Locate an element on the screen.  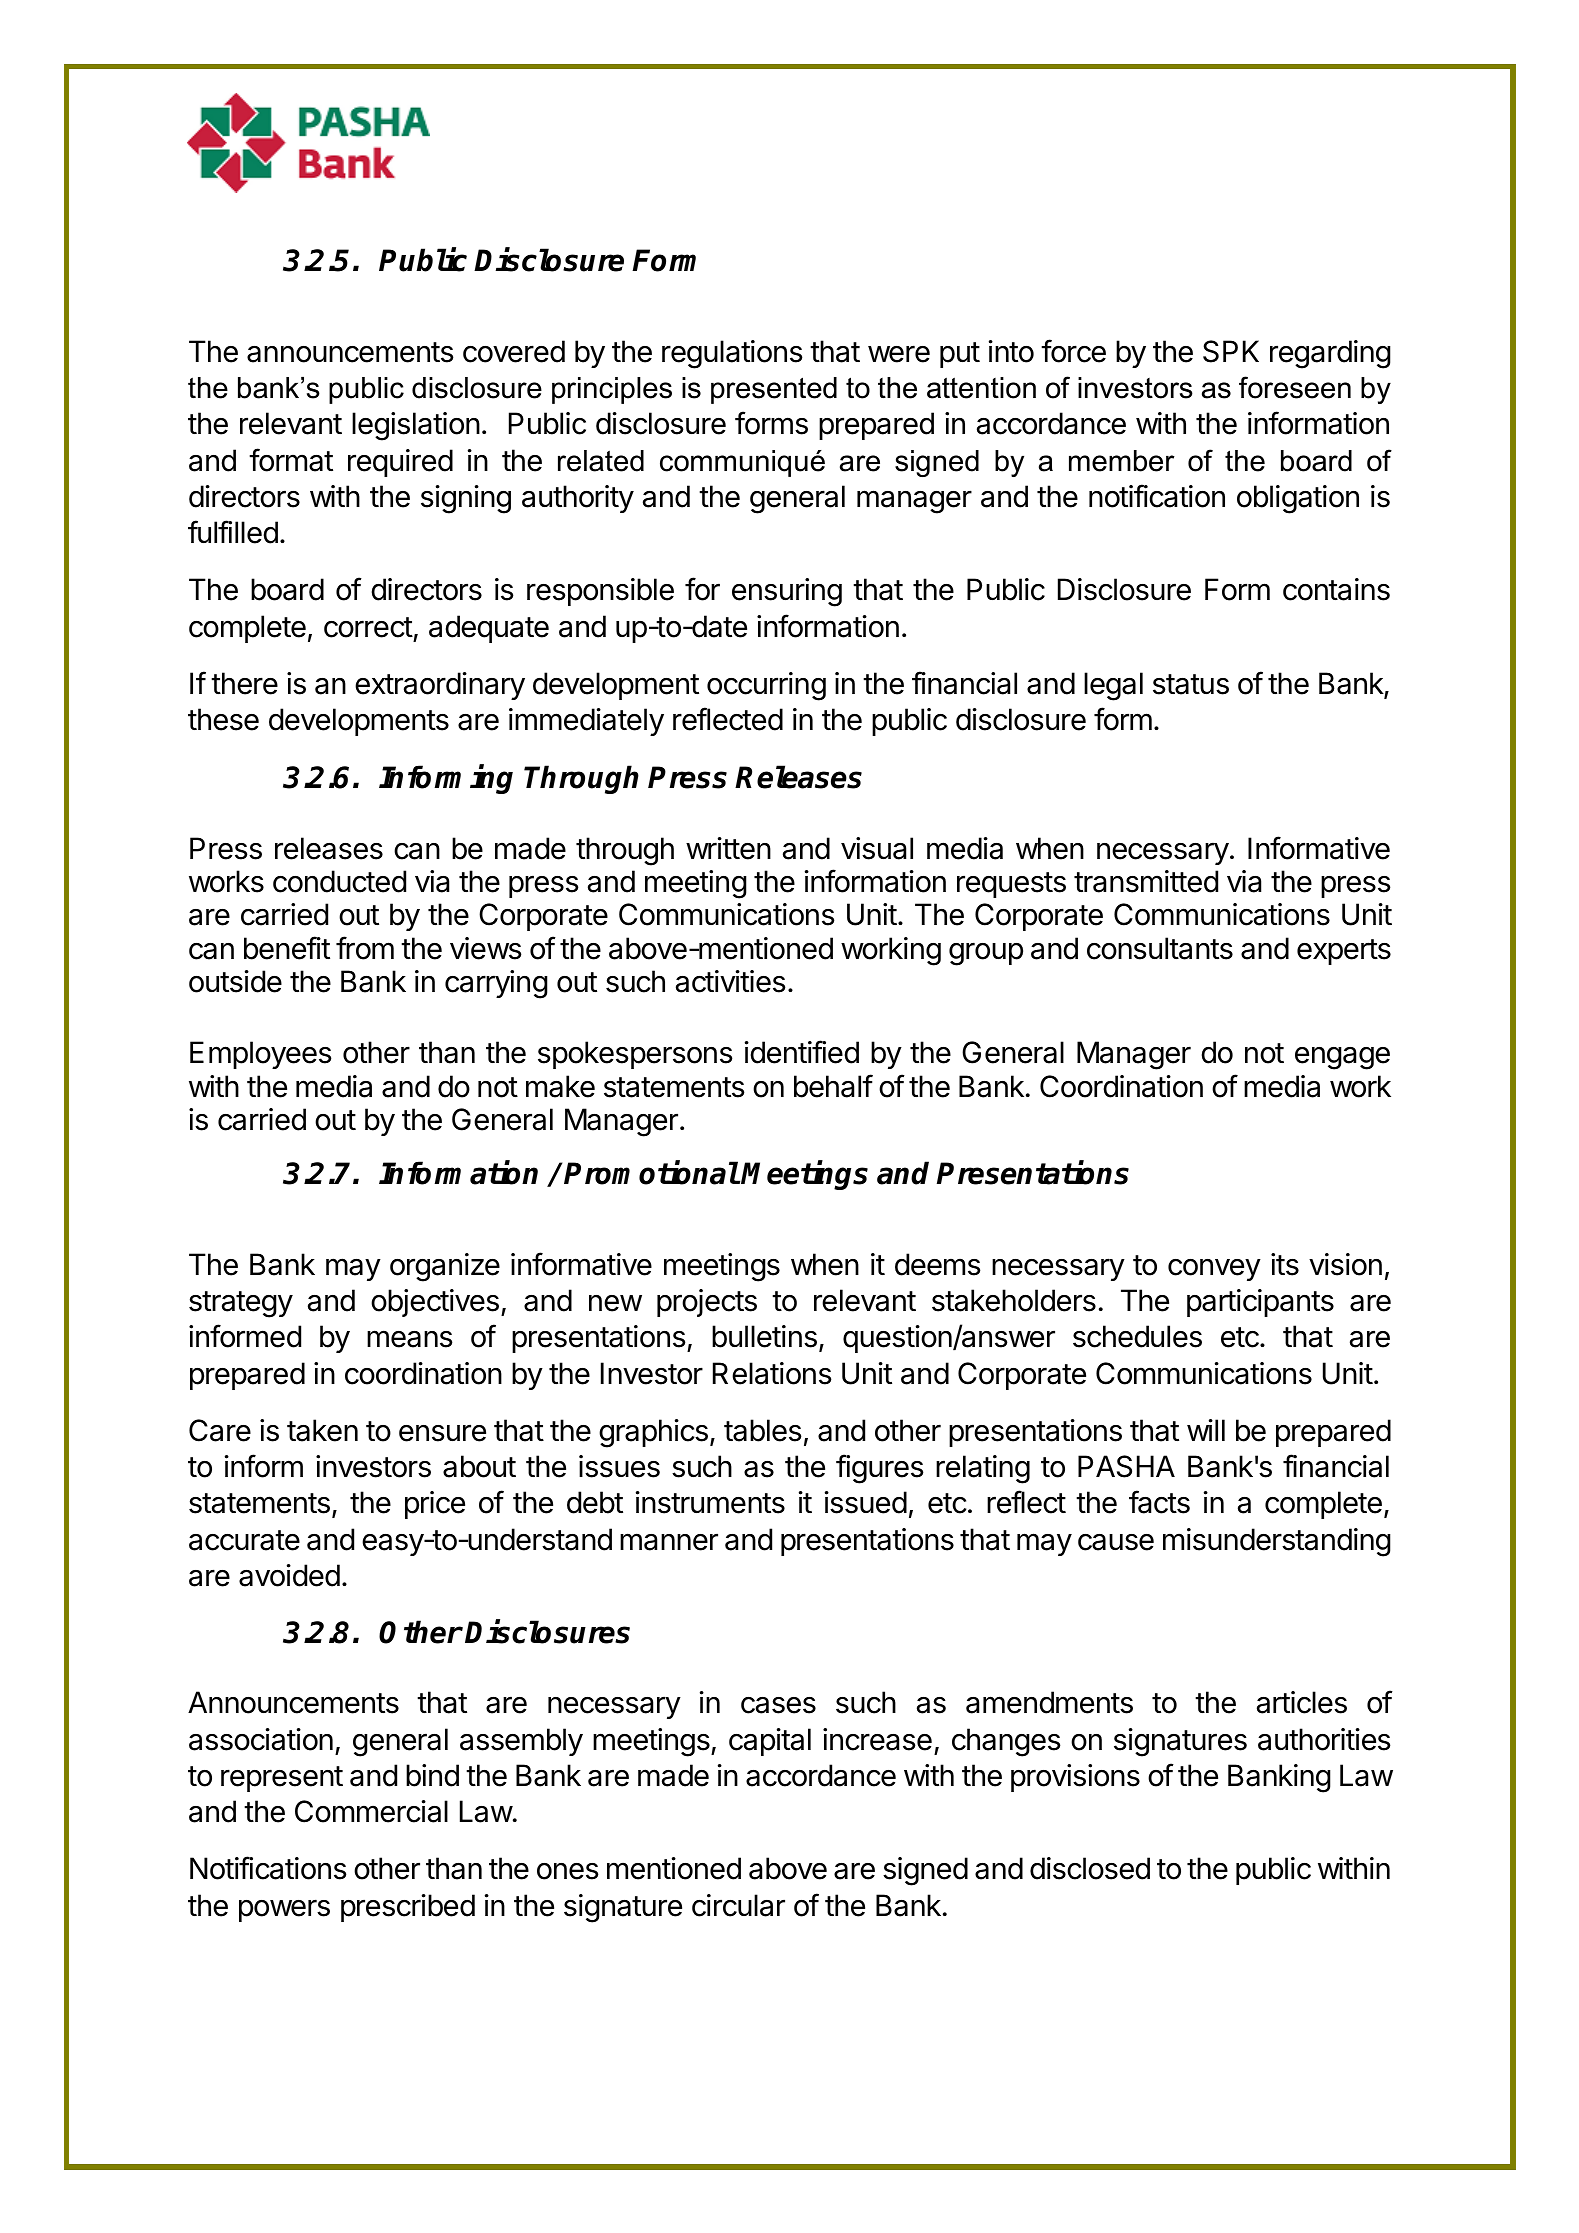
Commercial is located at coordinates (371, 1811).
